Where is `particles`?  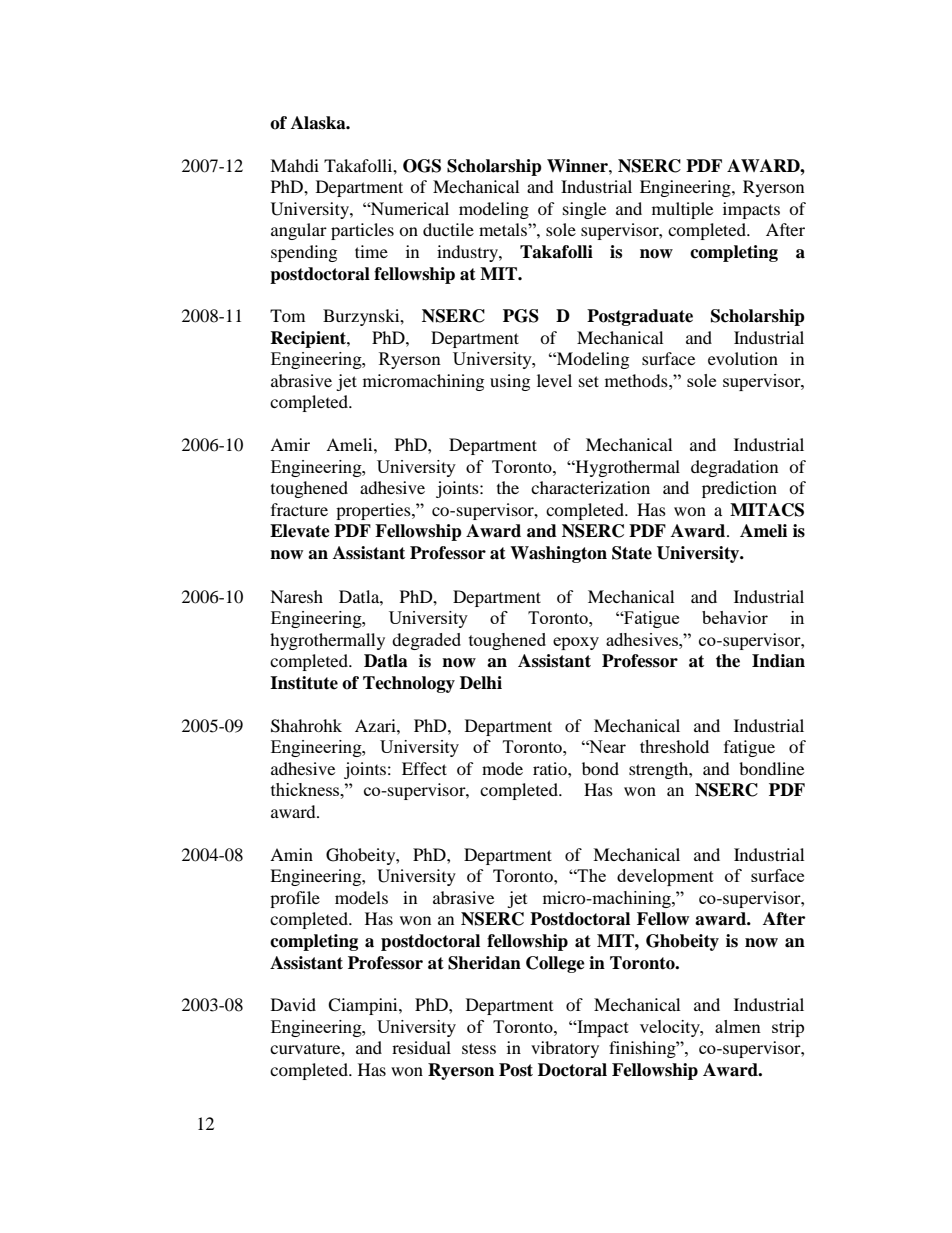 particles is located at coordinates (362, 231).
